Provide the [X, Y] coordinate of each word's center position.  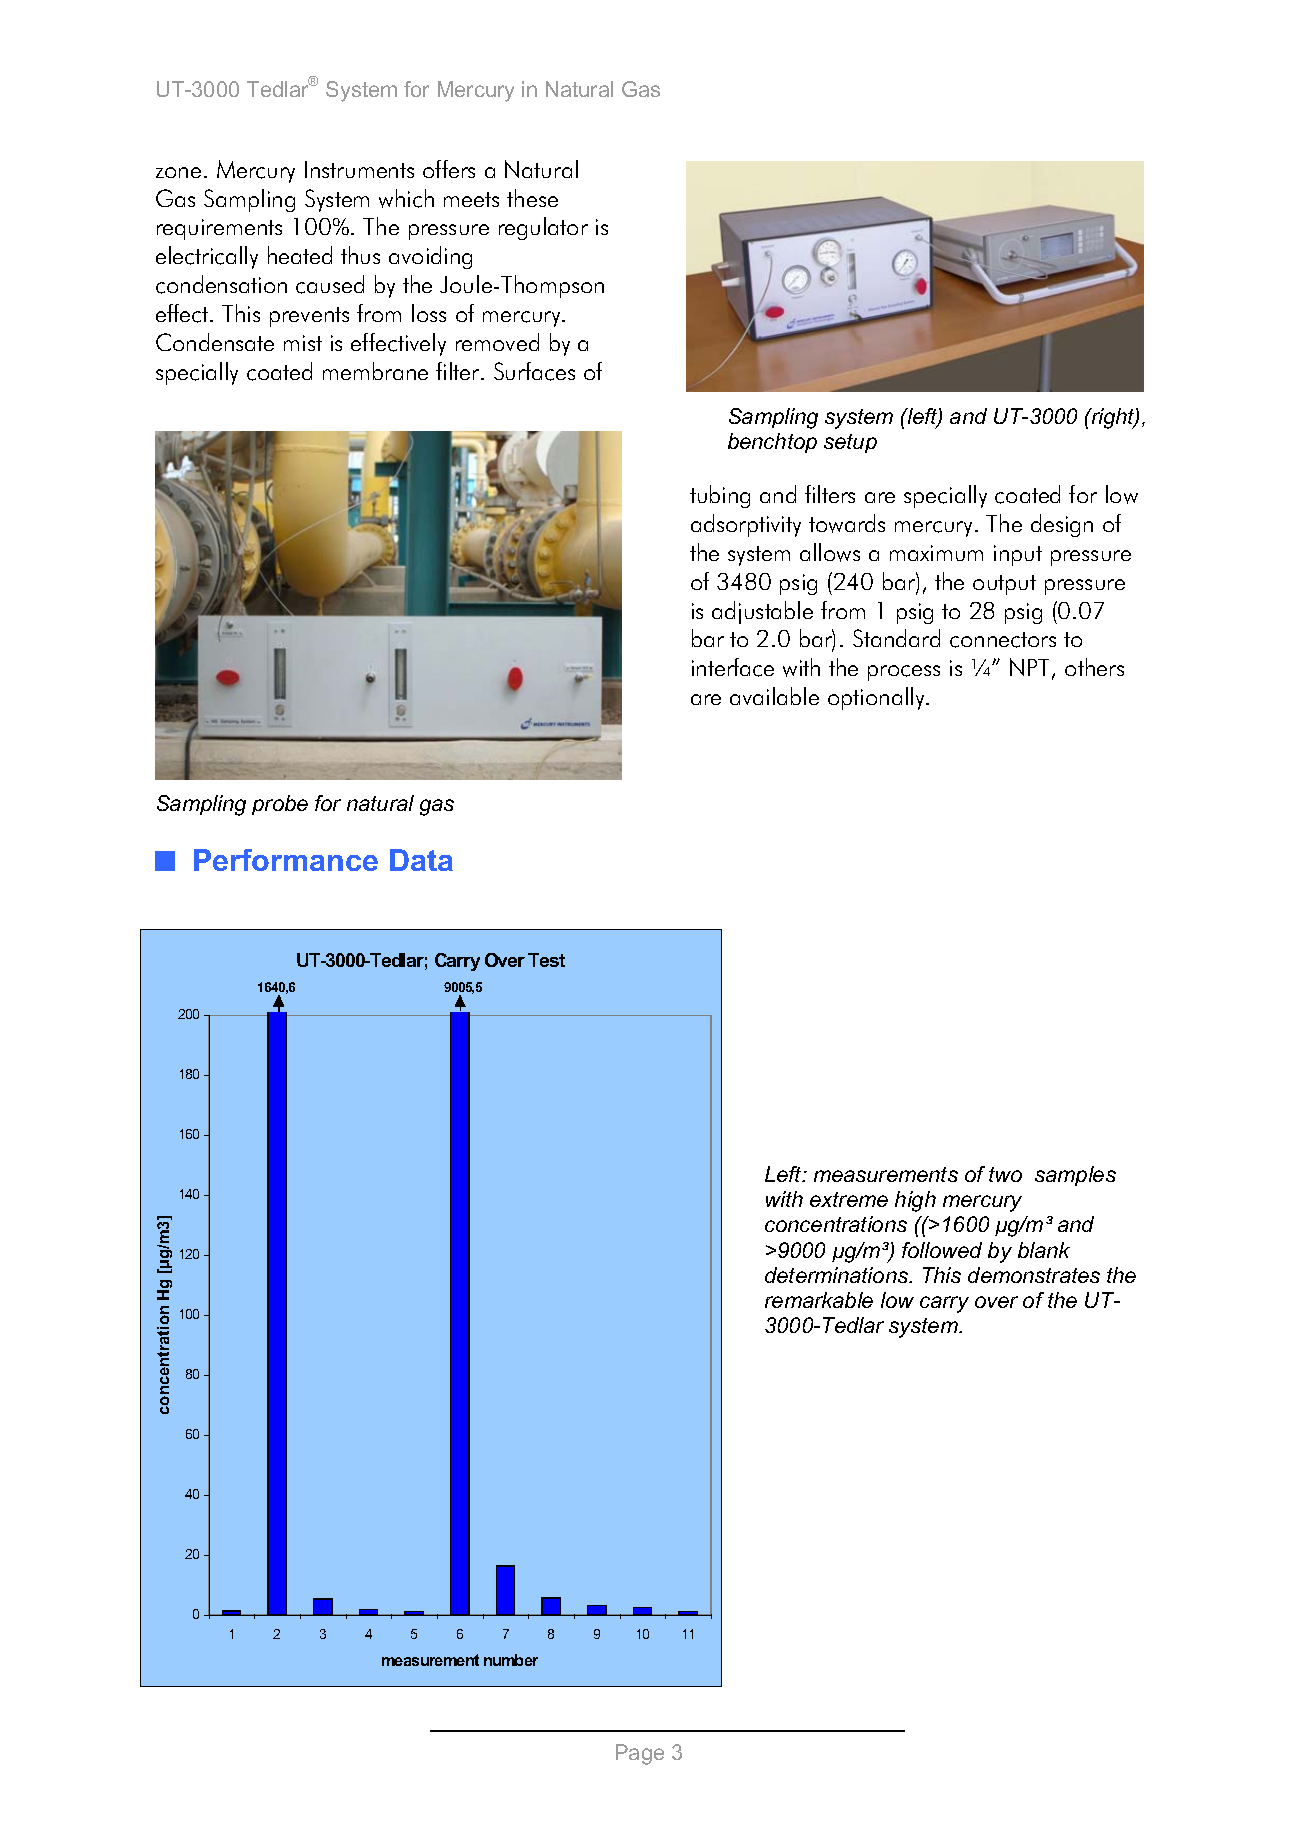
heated [300, 255]
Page [640, 1754]
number [511, 1660]
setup [850, 443]
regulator [543, 228]
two [1005, 1174]
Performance [286, 860]
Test [546, 960]
